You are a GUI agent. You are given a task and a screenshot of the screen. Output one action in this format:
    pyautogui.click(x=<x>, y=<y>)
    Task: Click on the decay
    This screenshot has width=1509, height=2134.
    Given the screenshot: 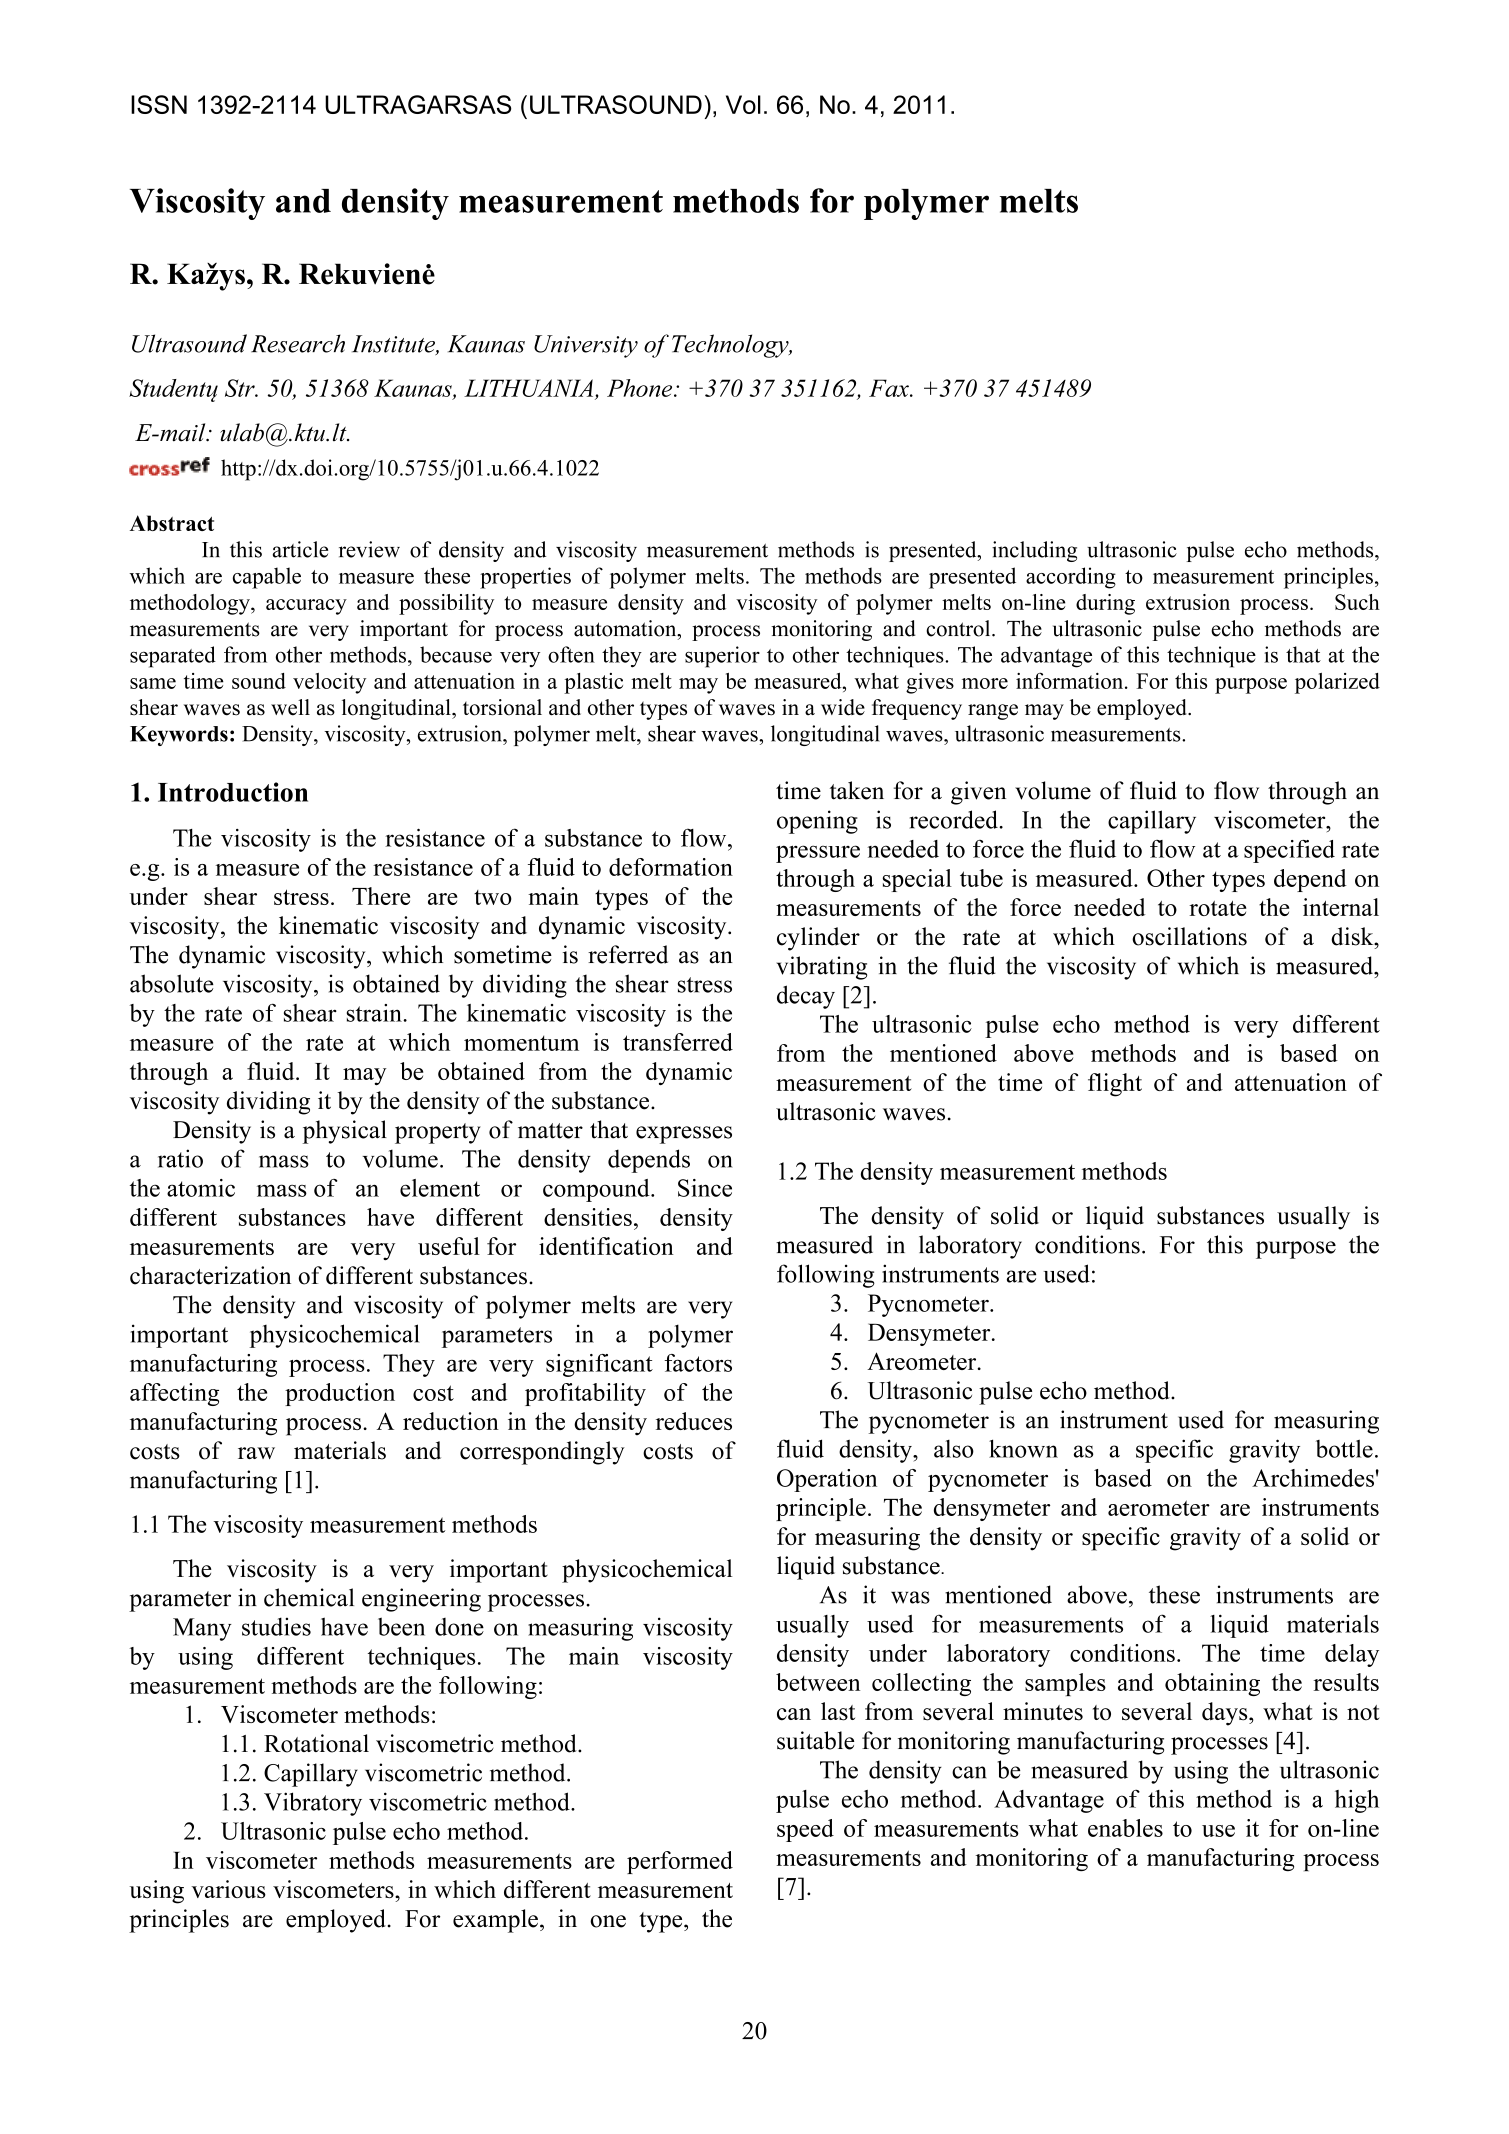 What is the action you would take?
    pyautogui.click(x=806, y=997)
